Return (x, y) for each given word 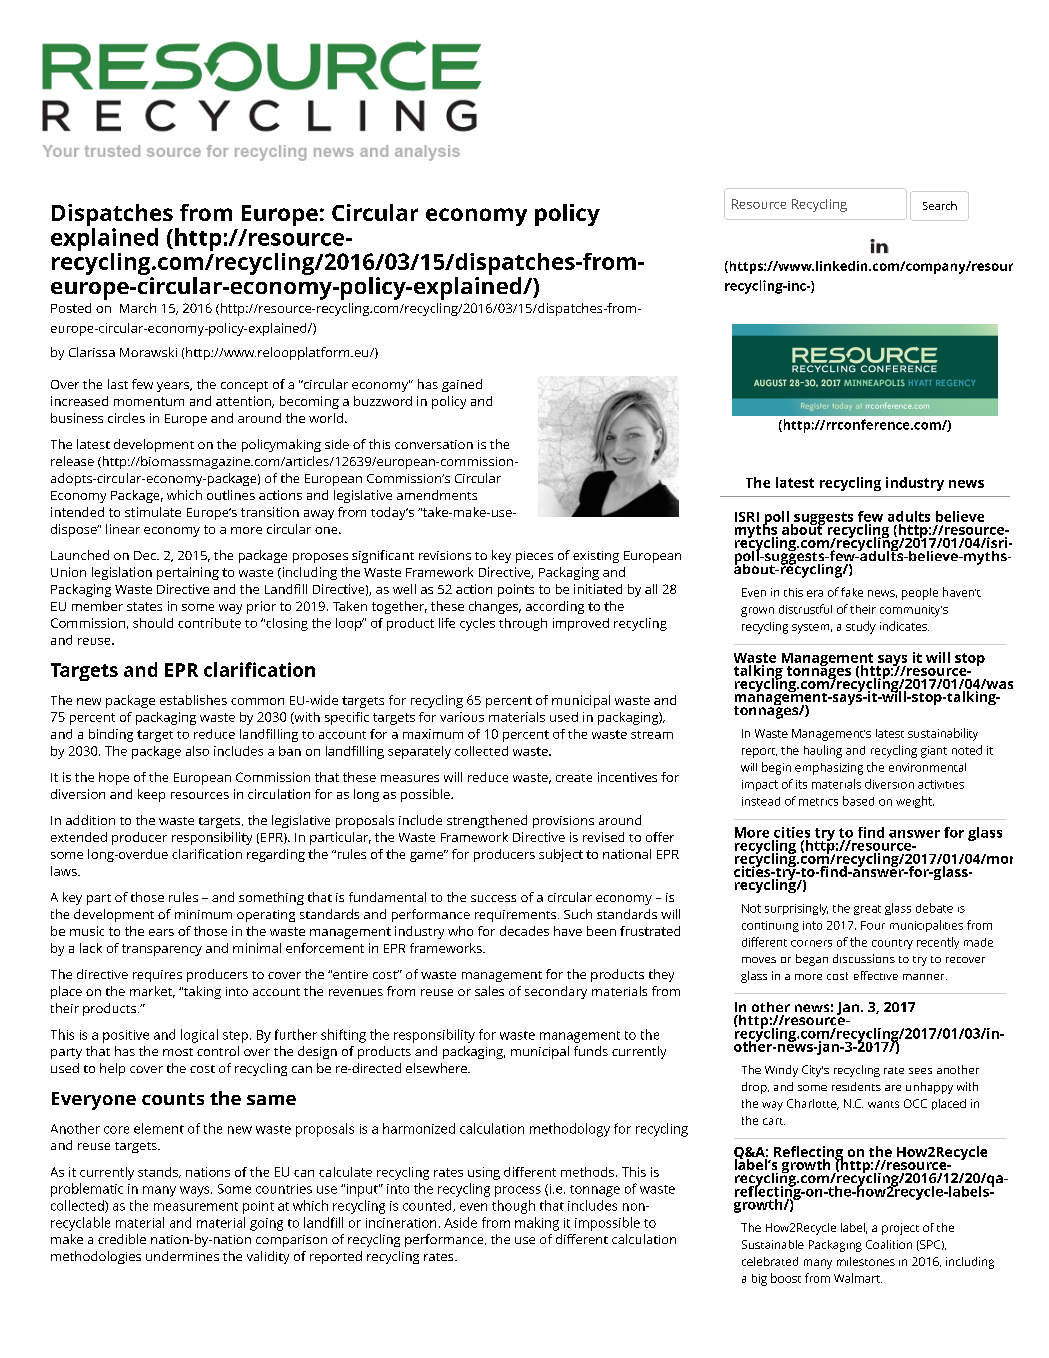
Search (940, 205)
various (462, 717)
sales (489, 991)
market (152, 992)
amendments (437, 495)
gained (462, 385)
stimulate (153, 512)
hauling (823, 751)
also (197, 751)
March (138, 308)
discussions (864, 958)
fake (852, 592)
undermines (182, 1256)
